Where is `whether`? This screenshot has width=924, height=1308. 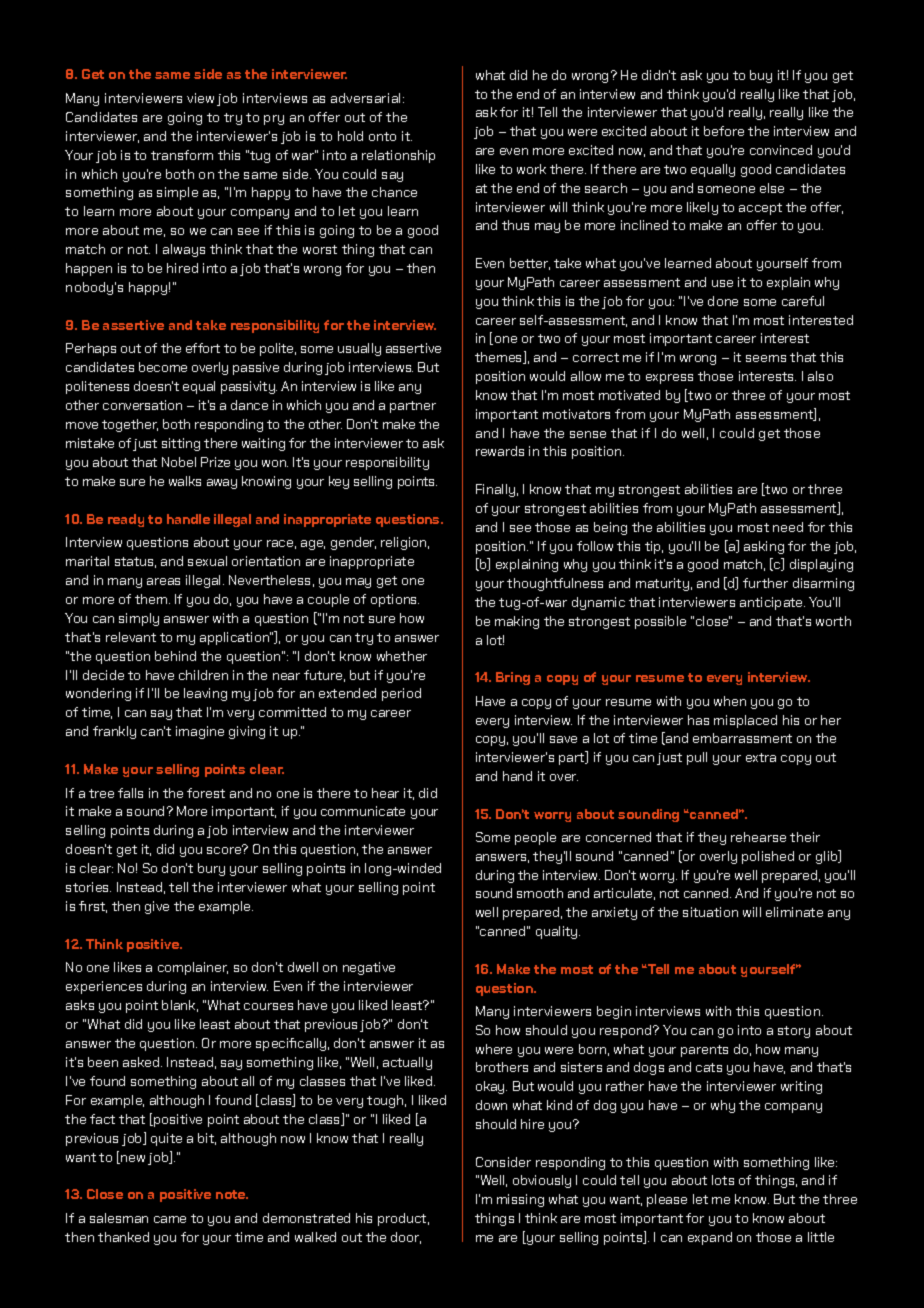
whether is located at coordinates (402, 656).
